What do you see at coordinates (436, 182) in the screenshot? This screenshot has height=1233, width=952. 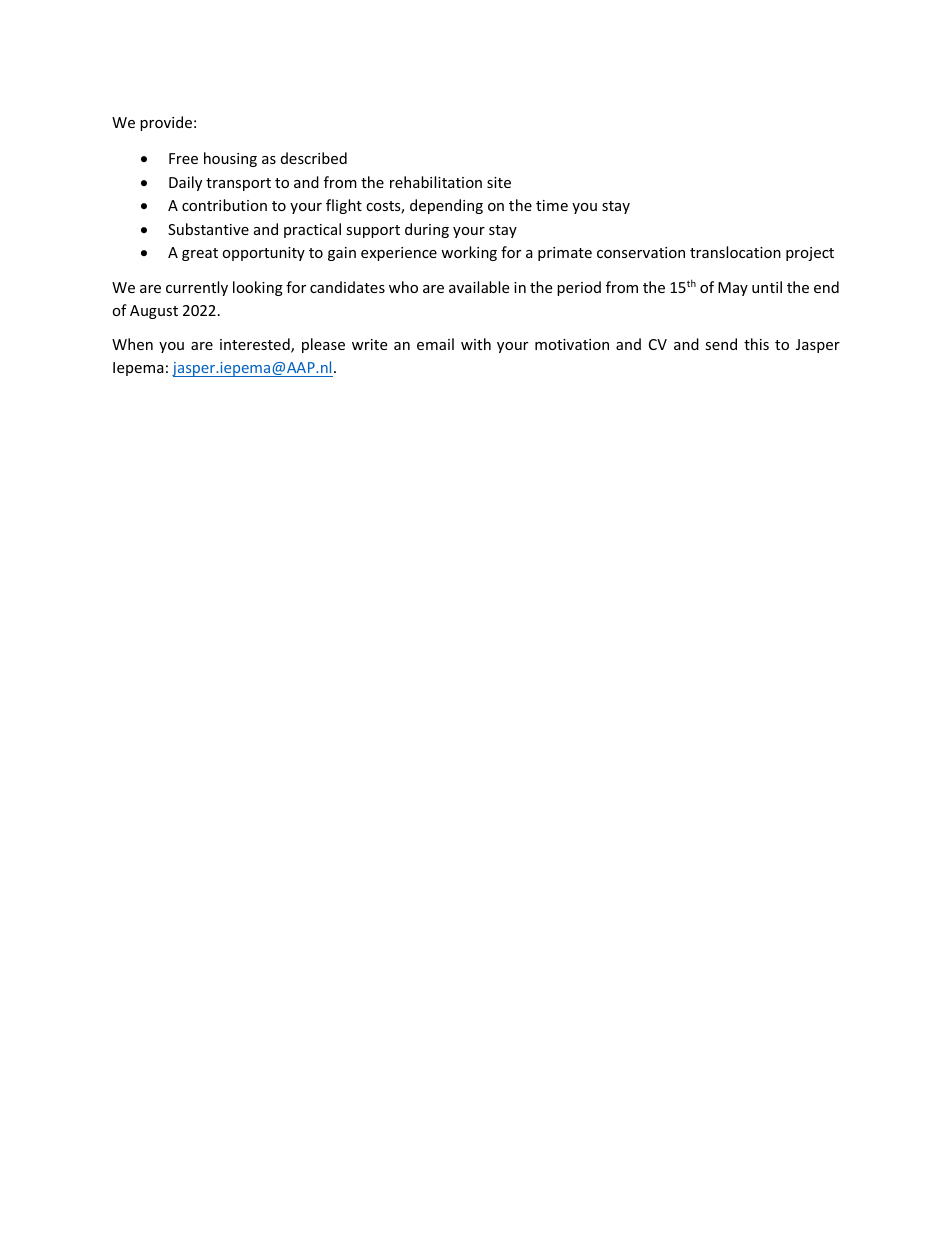 I see `rehabilitation` at bounding box center [436, 182].
